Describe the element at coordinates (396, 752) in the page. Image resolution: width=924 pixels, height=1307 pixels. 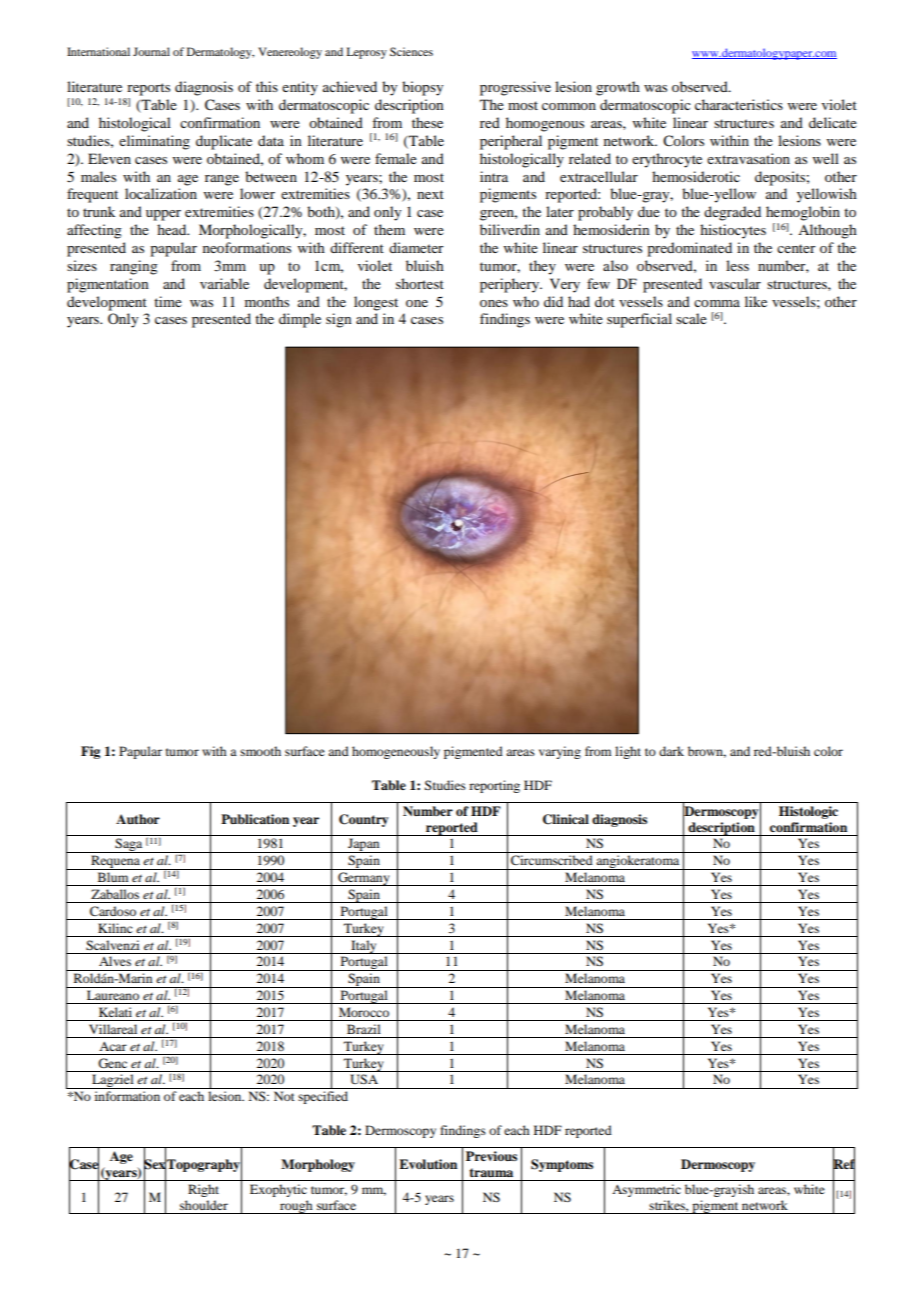
I see `homogeneously` at that location.
